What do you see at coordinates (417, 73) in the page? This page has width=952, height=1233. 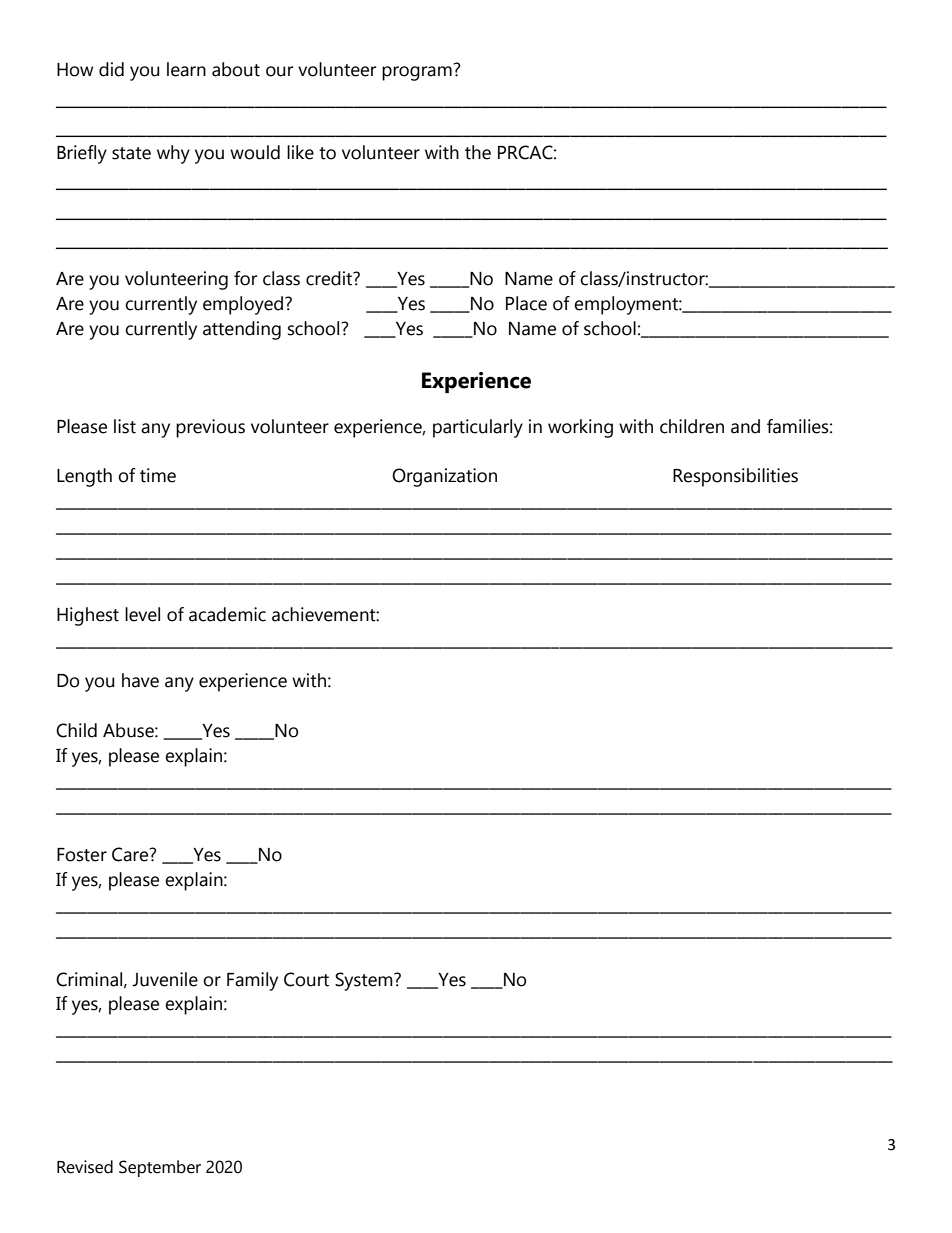 I see `program` at bounding box center [417, 73].
